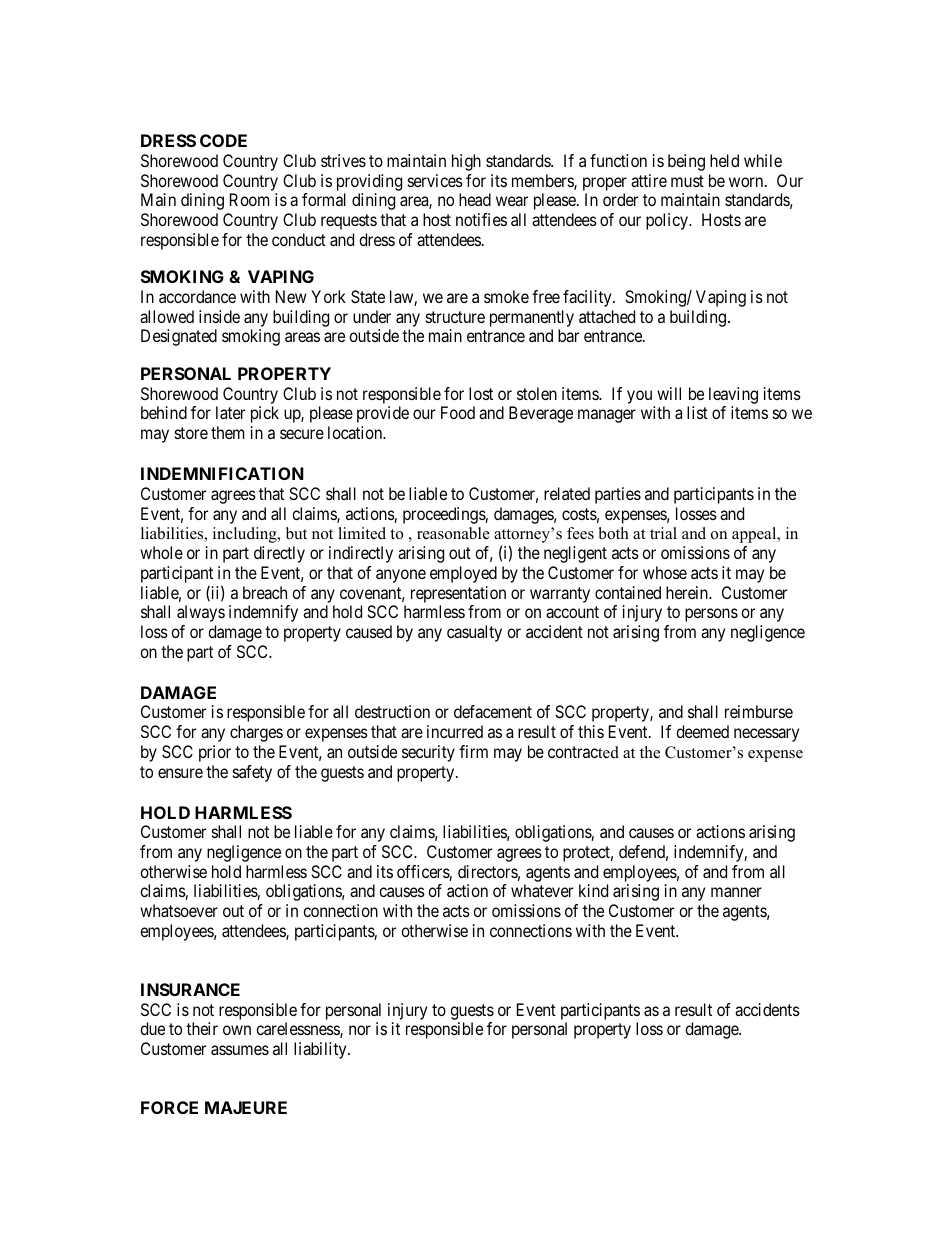 The height and width of the image is (1233, 952). What do you see at coordinates (240, 1050) in the image?
I see `assumes` at bounding box center [240, 1050].
